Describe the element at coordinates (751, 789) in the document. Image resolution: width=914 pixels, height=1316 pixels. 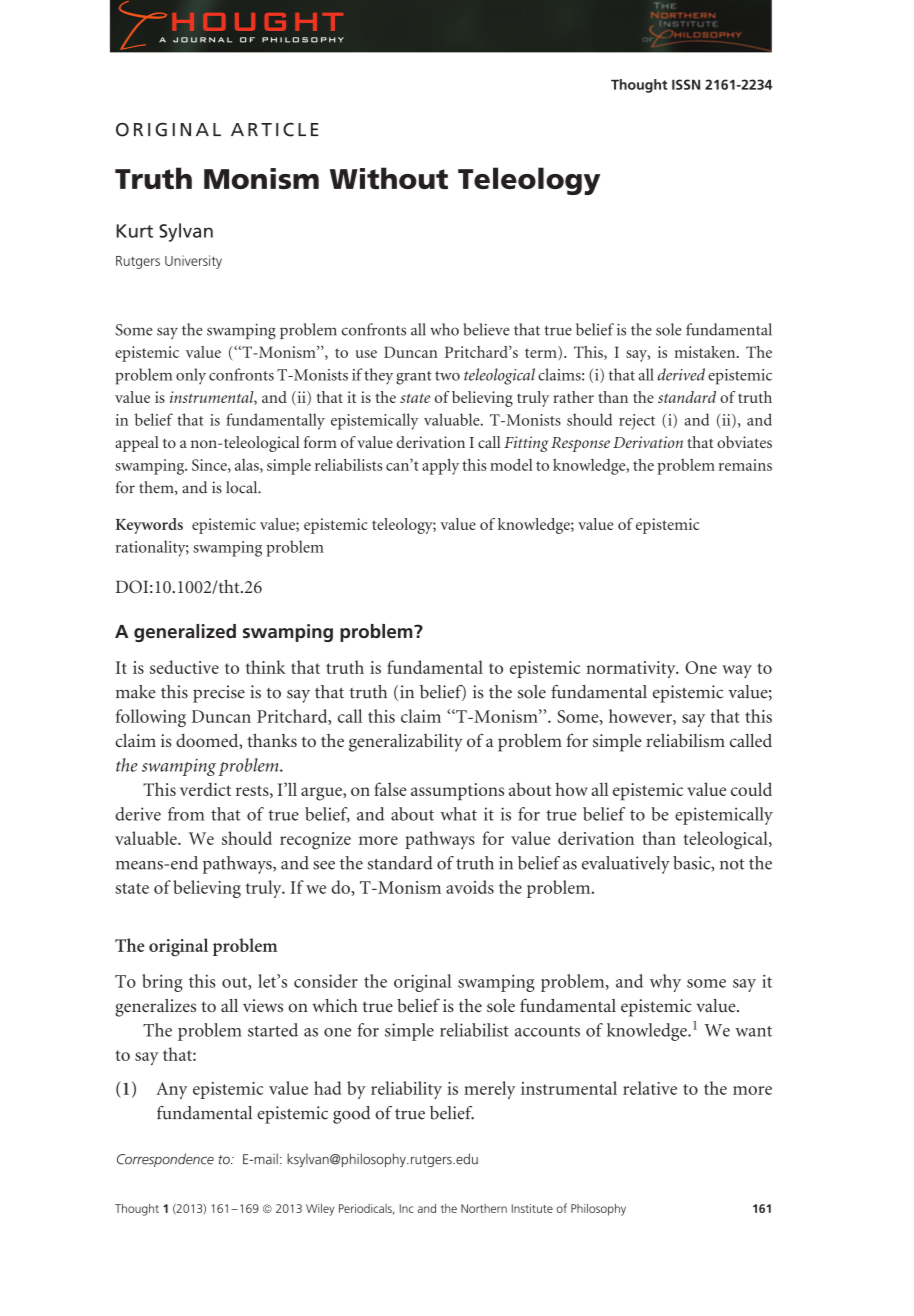
I see `could` at that location.
